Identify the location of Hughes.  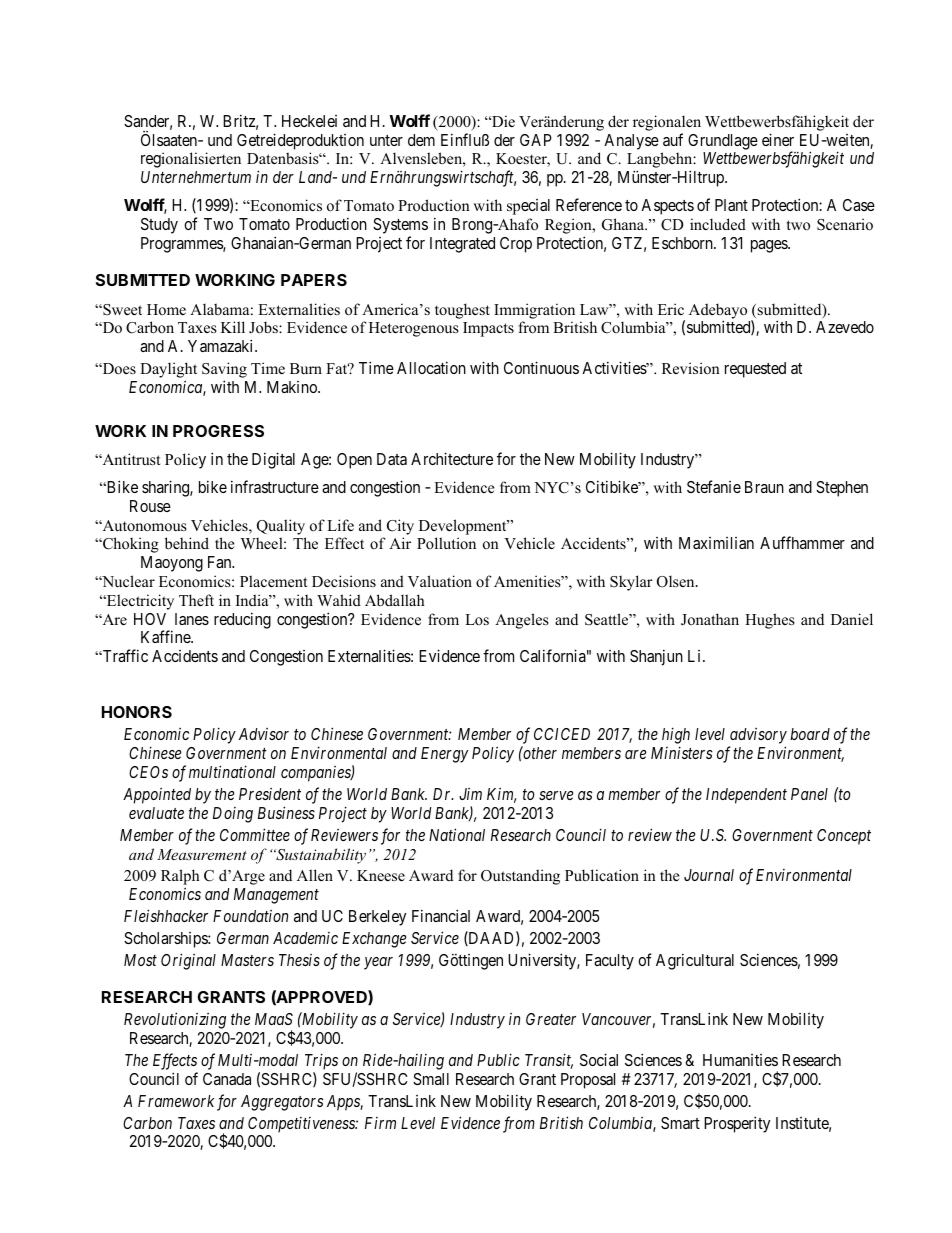
(770, 621).
